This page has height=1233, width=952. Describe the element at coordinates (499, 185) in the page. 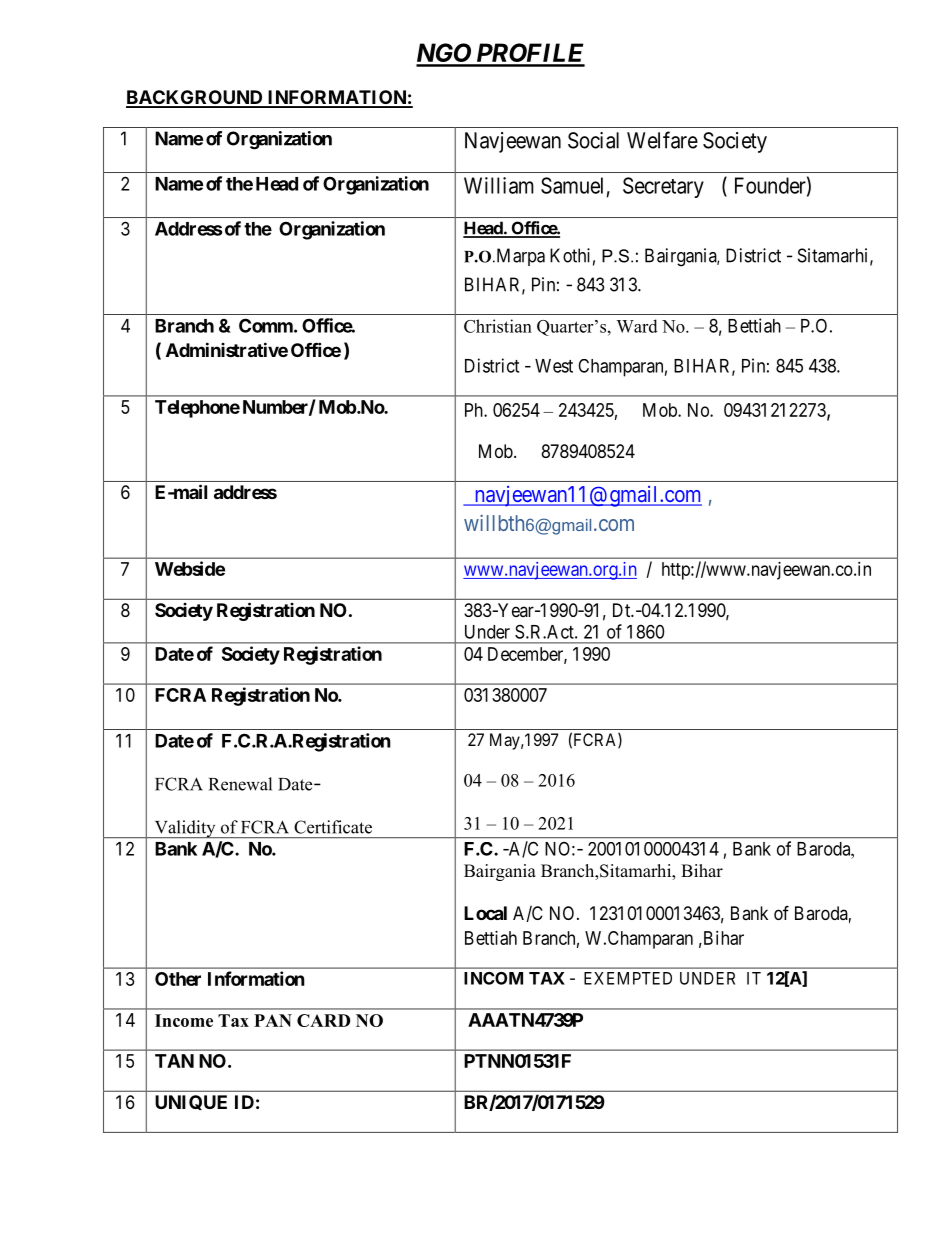

I see `William` at that location.
